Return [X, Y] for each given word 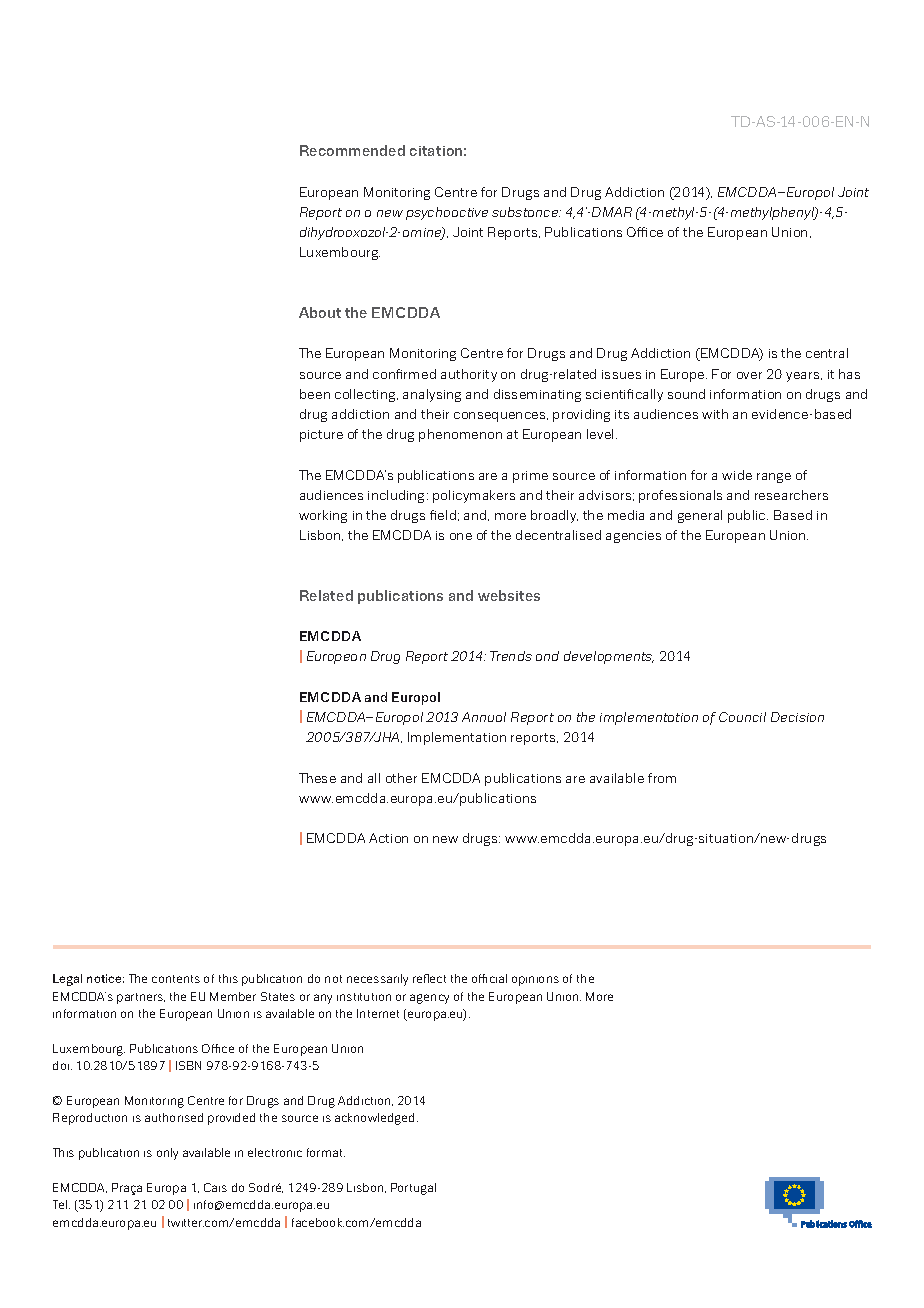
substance [526, 212]
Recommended [352, 150]
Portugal [413, 1189]
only [167, 1154]
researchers [791, 495]
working [323, 516]
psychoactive [447, 213]
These [317, 778]
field [443, 515]
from [662, 778]
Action [388, 838]
